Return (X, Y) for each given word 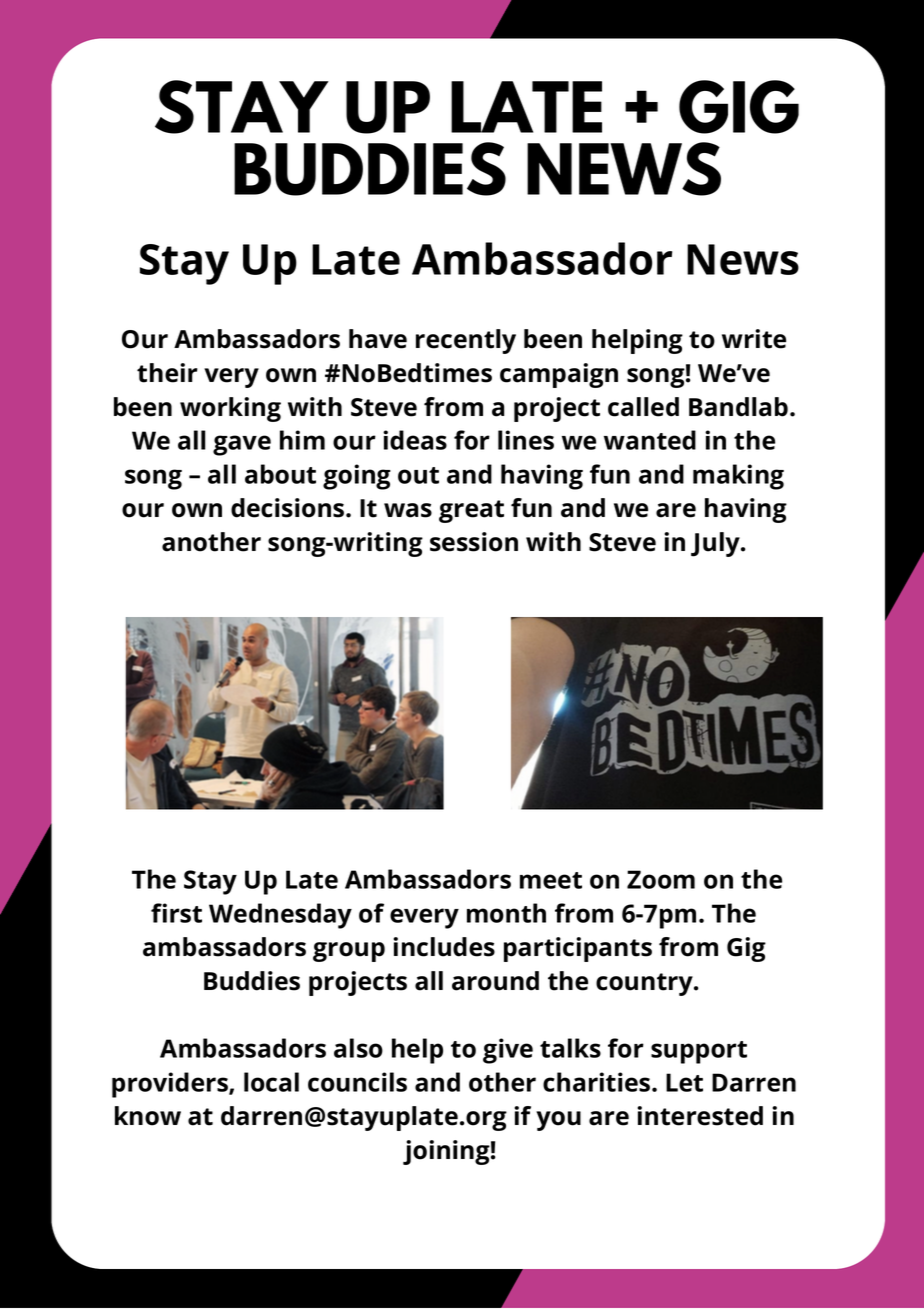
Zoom (661, 879)
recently (466, 341)
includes (444, 947)
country (645, 984)
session (474, 542)
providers (171, 1085)
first (176, 913)
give (508, 1051)
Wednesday (280, 916)
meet (551, 880)
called (643, 407)
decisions (289, 508)
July (716, 544)
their (167, 373)
